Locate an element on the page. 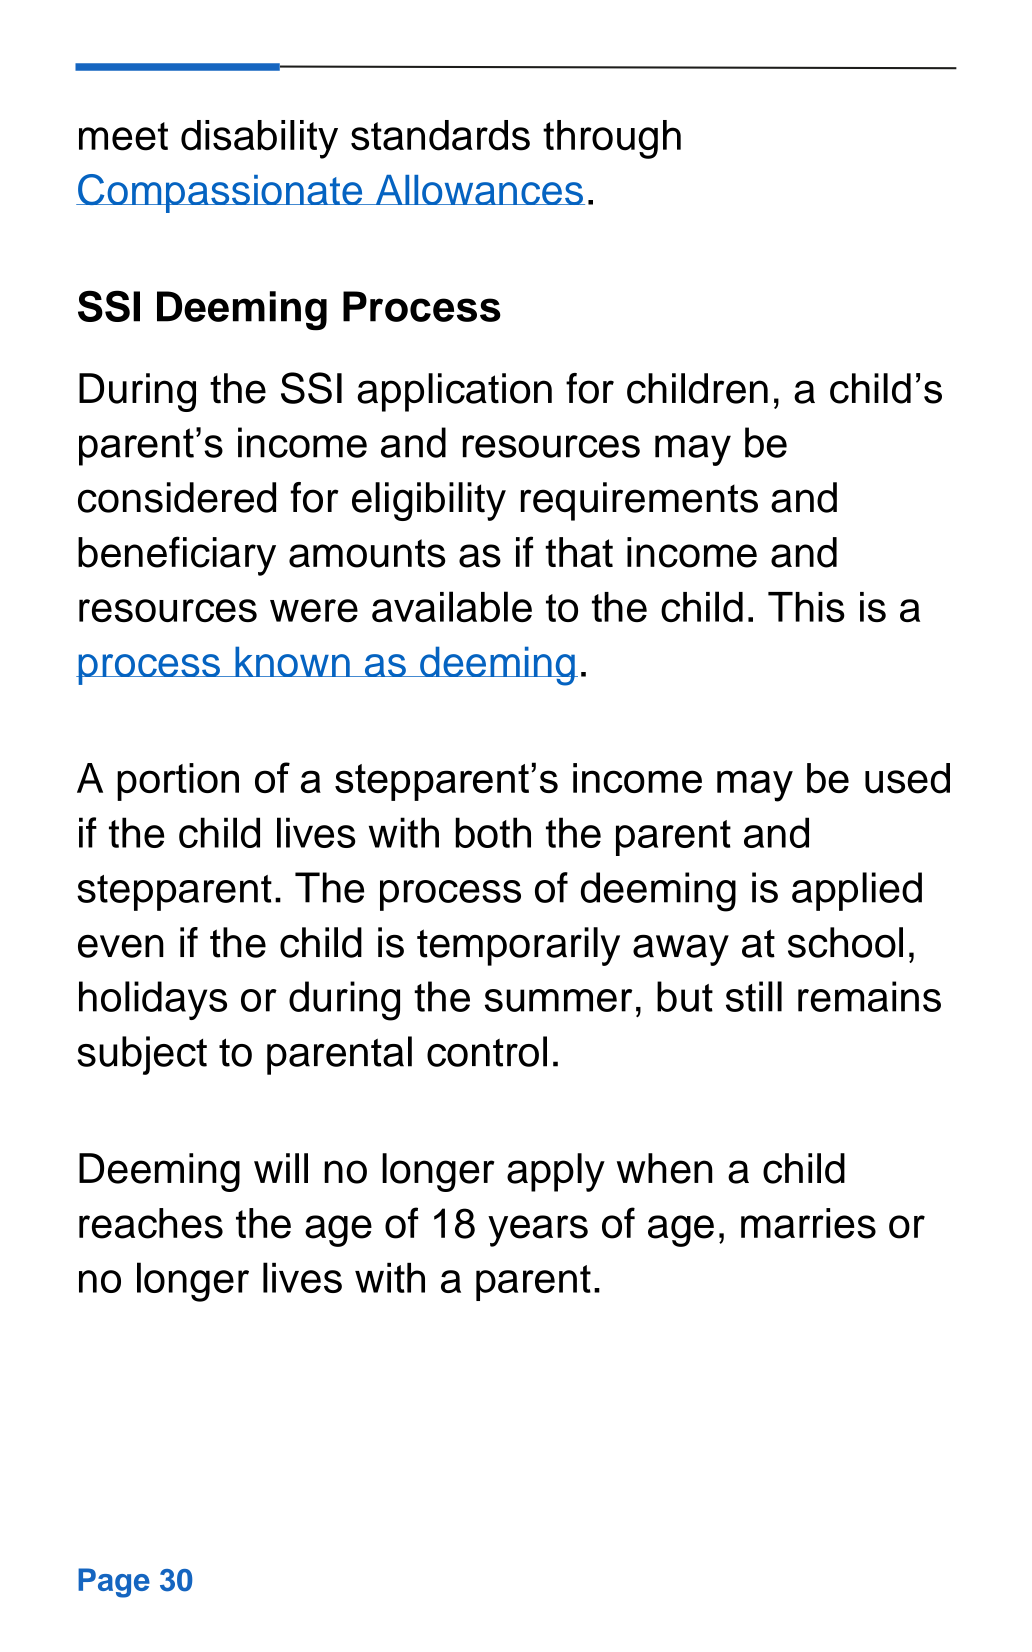 Image resolution: width=1032 pixels, height=1652 pixels. Compassionate is located at coordinates (220, 193).
